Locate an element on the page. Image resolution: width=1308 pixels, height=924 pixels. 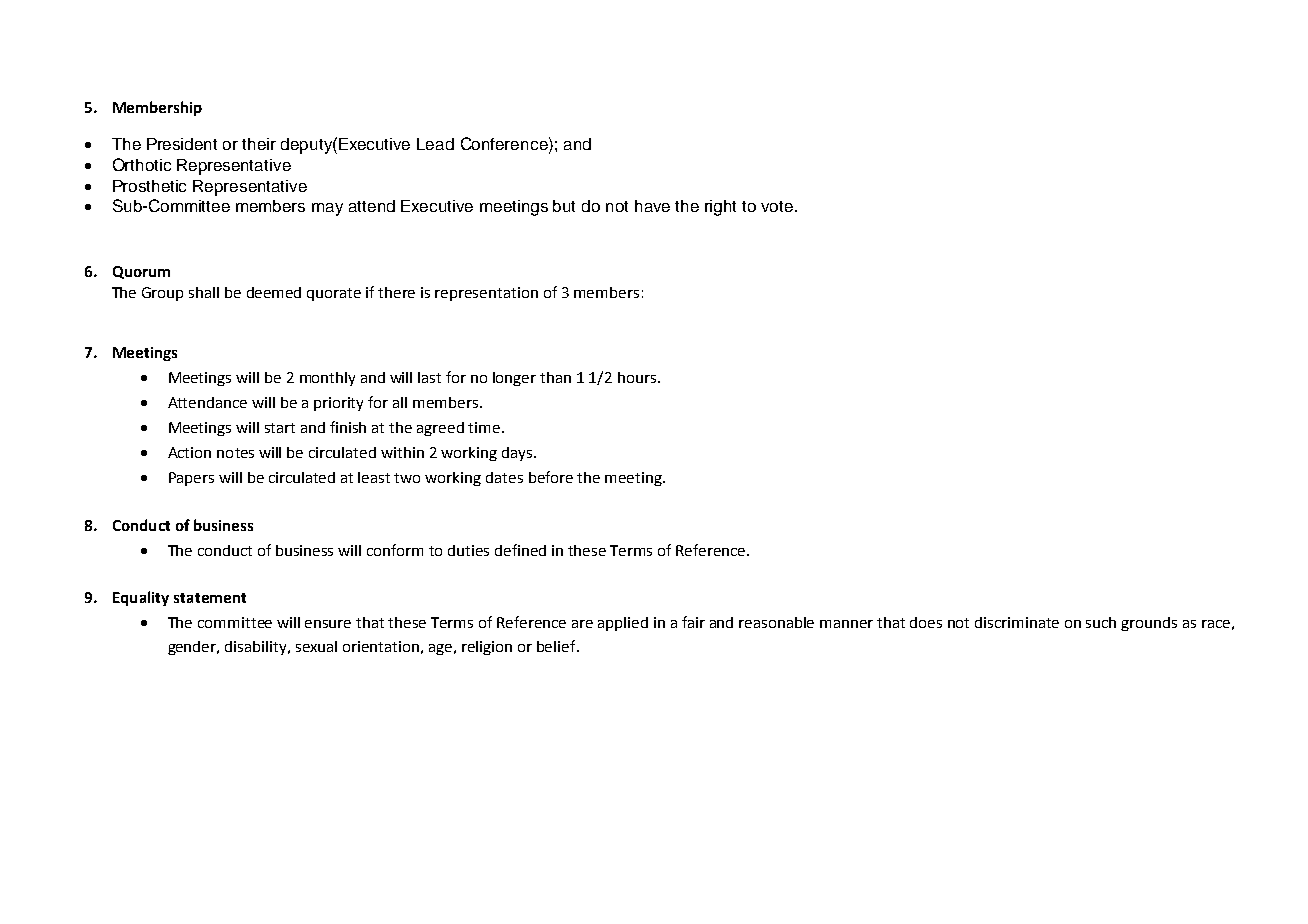
applied is located at coordinates (623, 624).
